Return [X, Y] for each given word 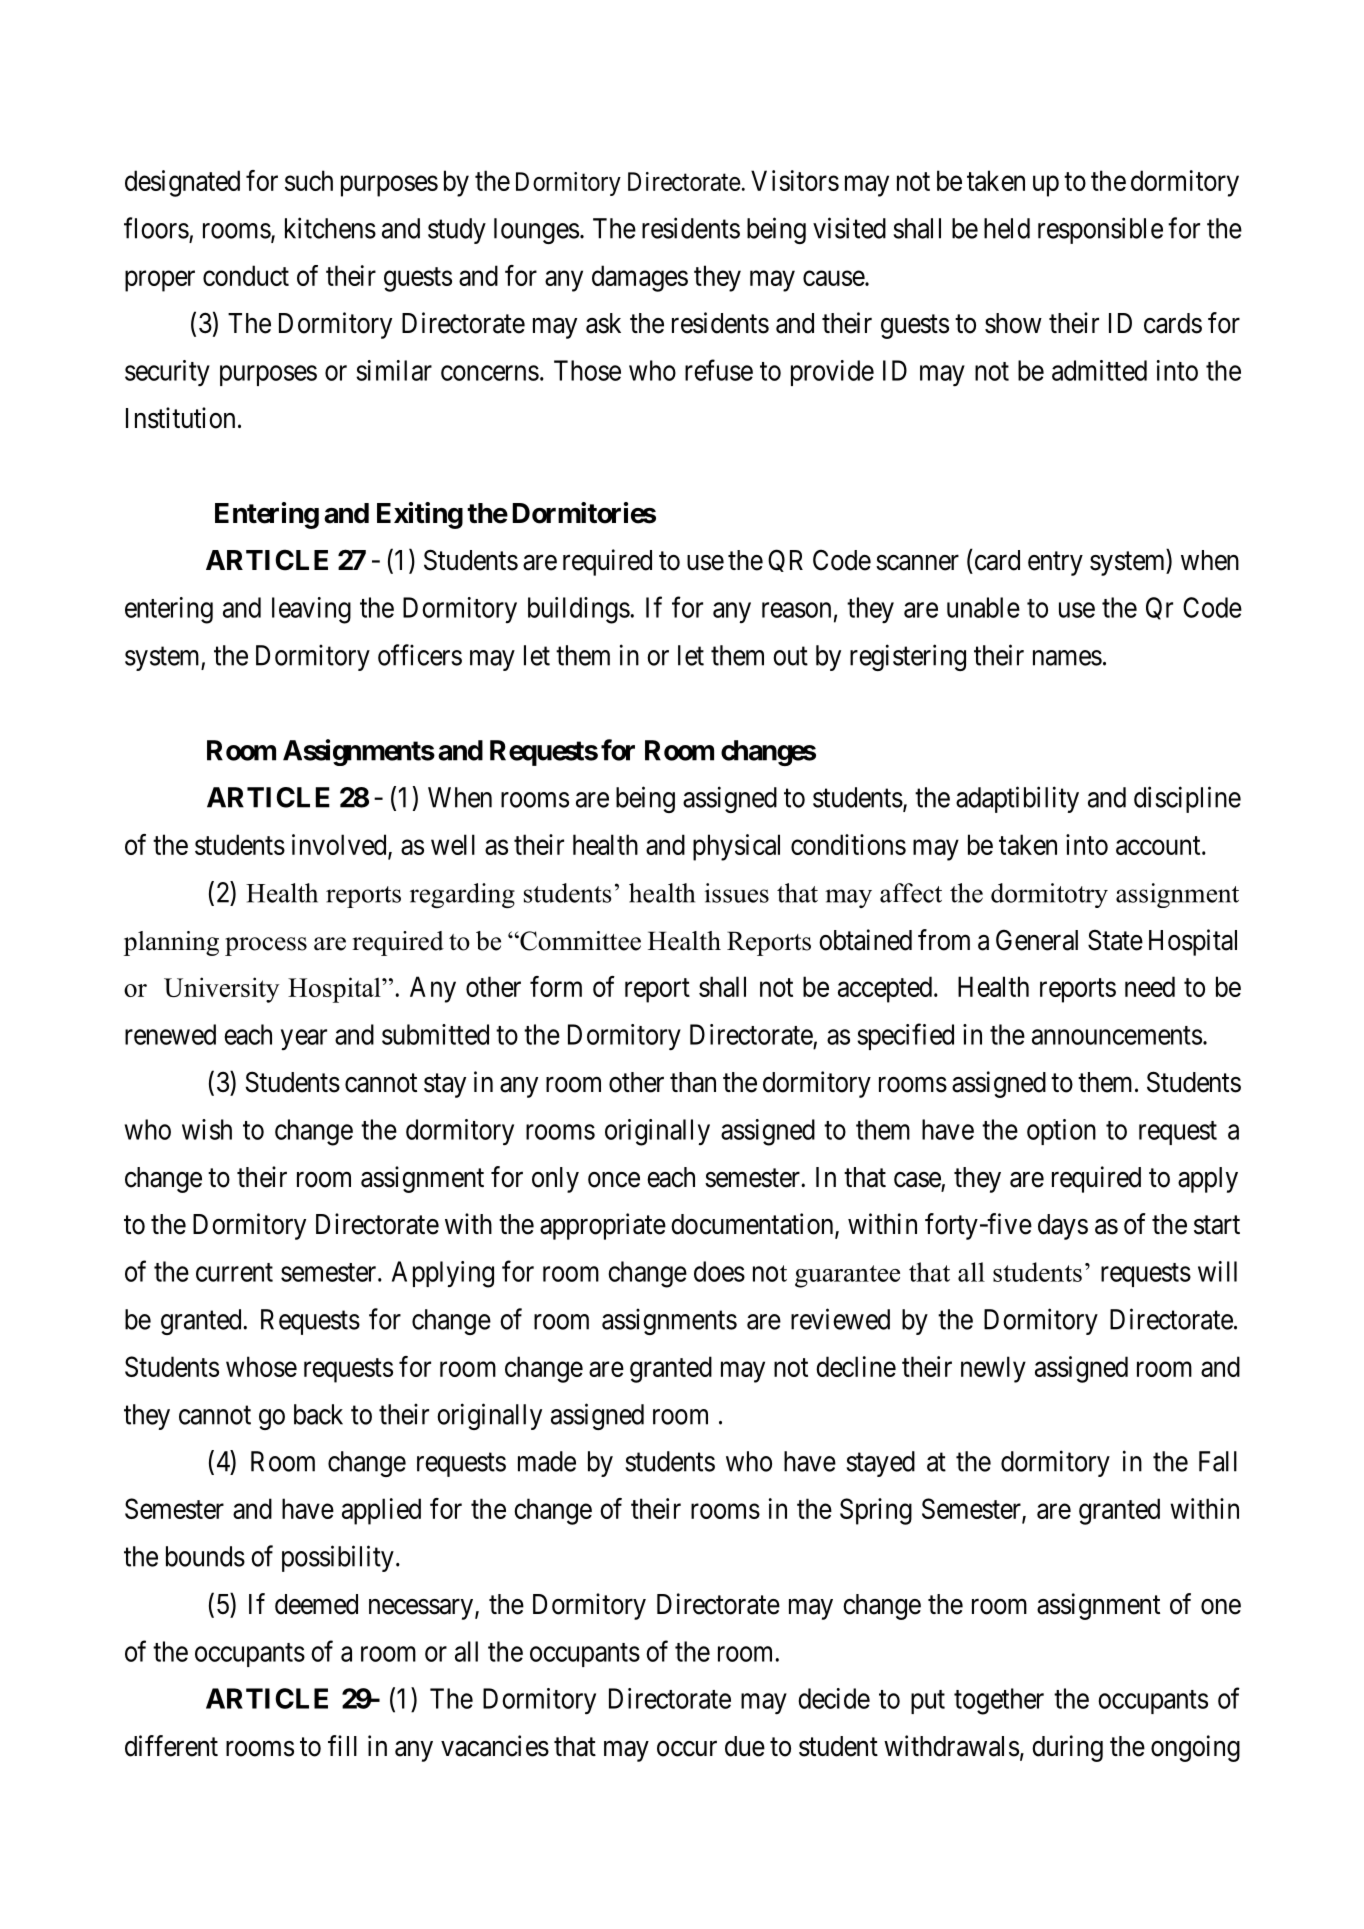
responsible [1100, 230]
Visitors [795, 180]
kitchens [330, 228]
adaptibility [1017, 799]
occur [687, 1749]
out [790, 656]
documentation [753, 1225]
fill [342, 1745]
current [234, 1272]
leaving [311, 610]
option [1061, 1132]
